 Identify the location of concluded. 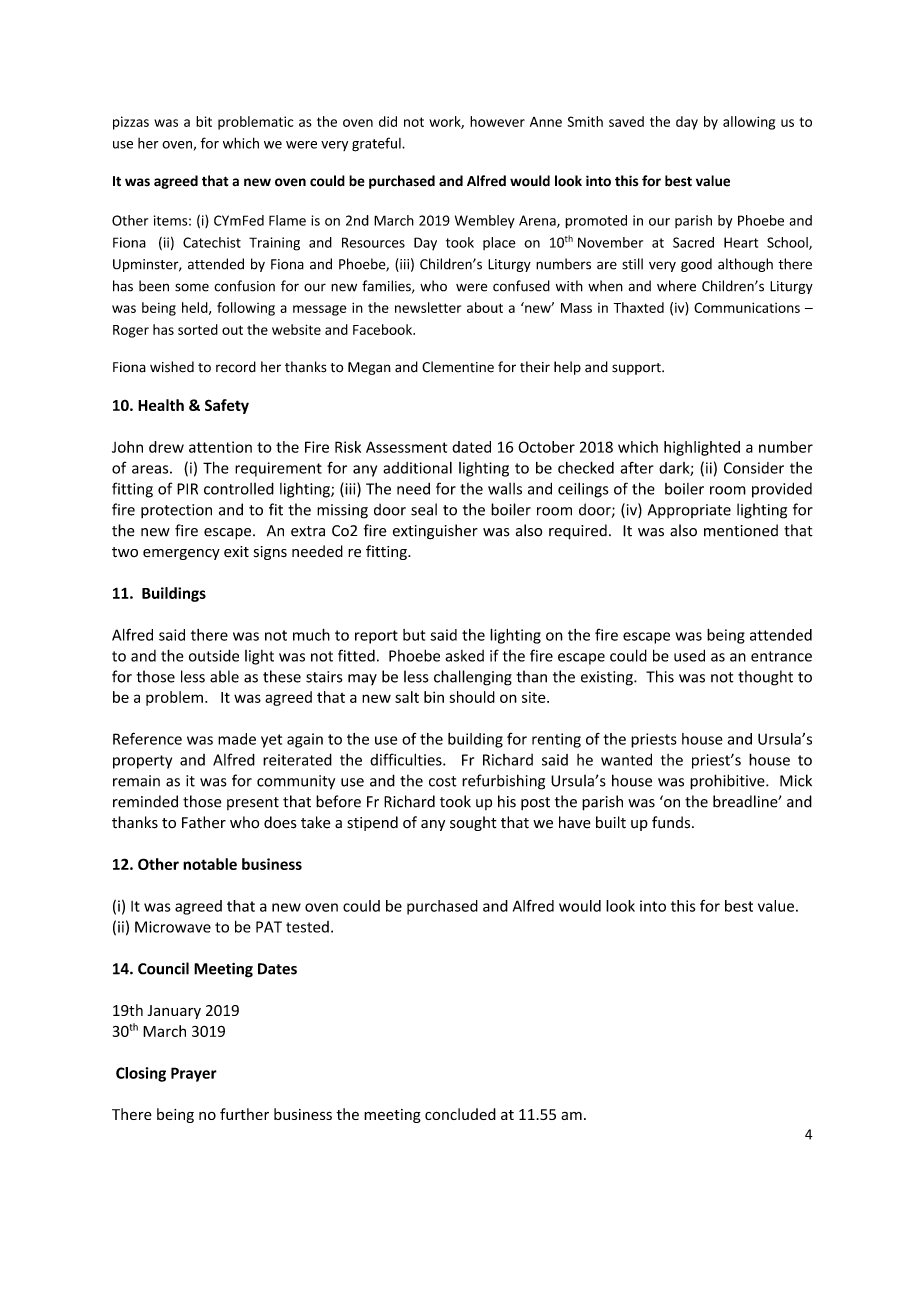
(460, 1114).
